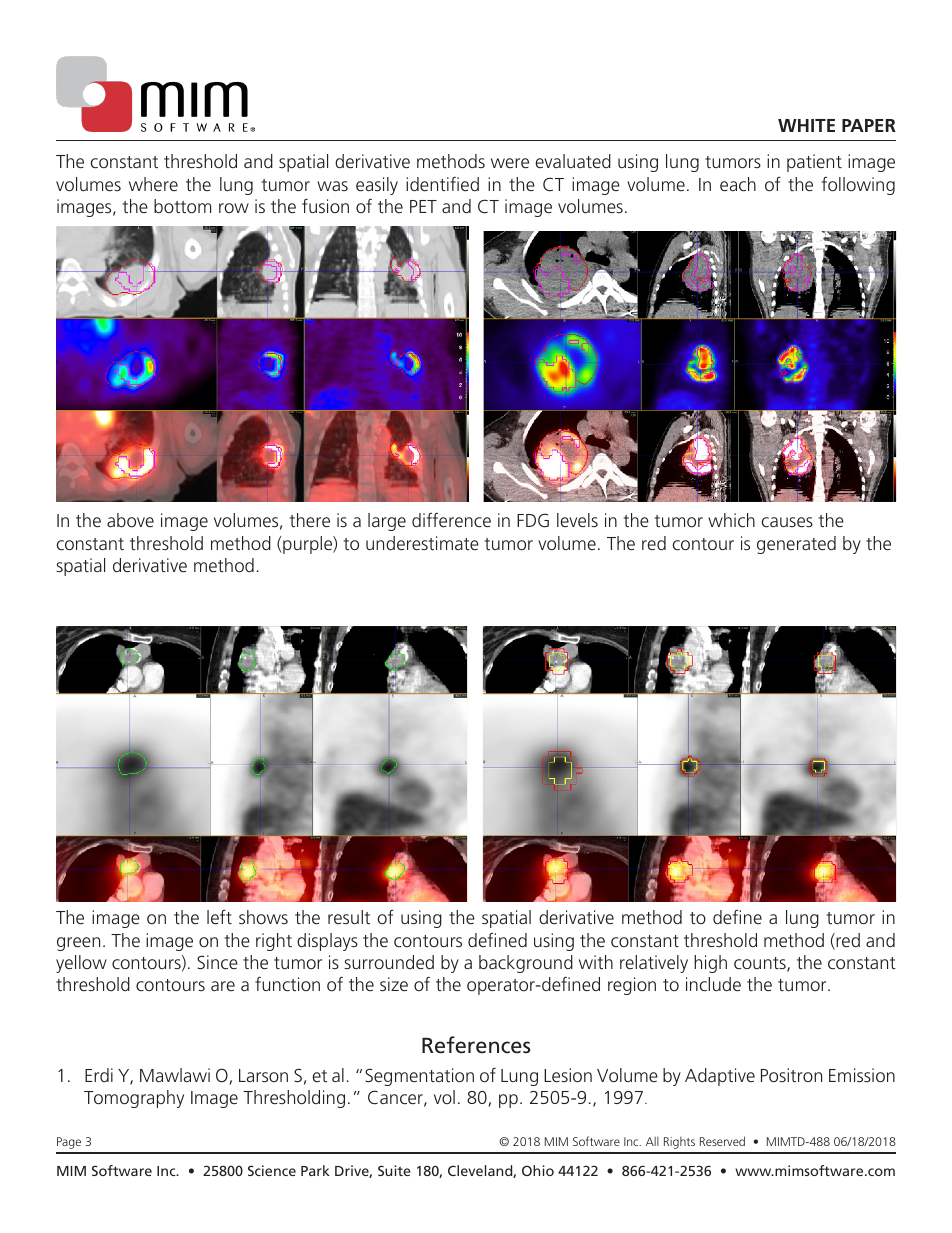  What do you see at coordinates (422, 543) in the image?
I see `underestimate` at bounding box center [422, 543].
